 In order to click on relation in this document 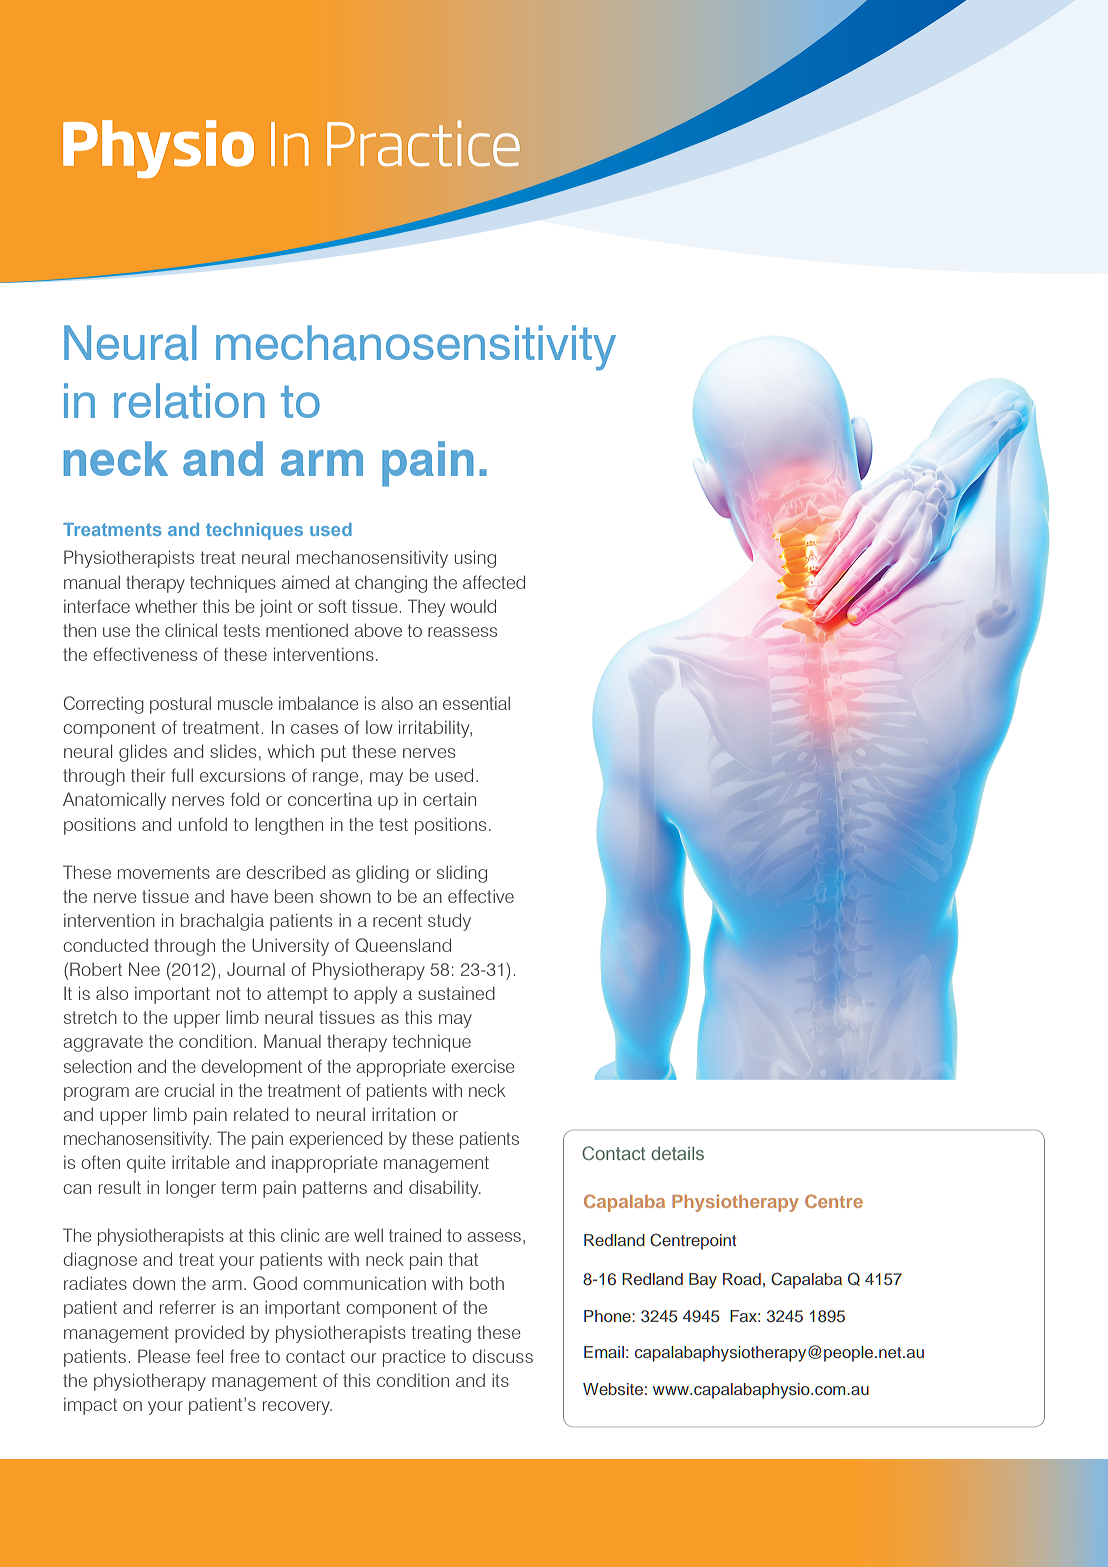, I will do `click(189, 401)`.
